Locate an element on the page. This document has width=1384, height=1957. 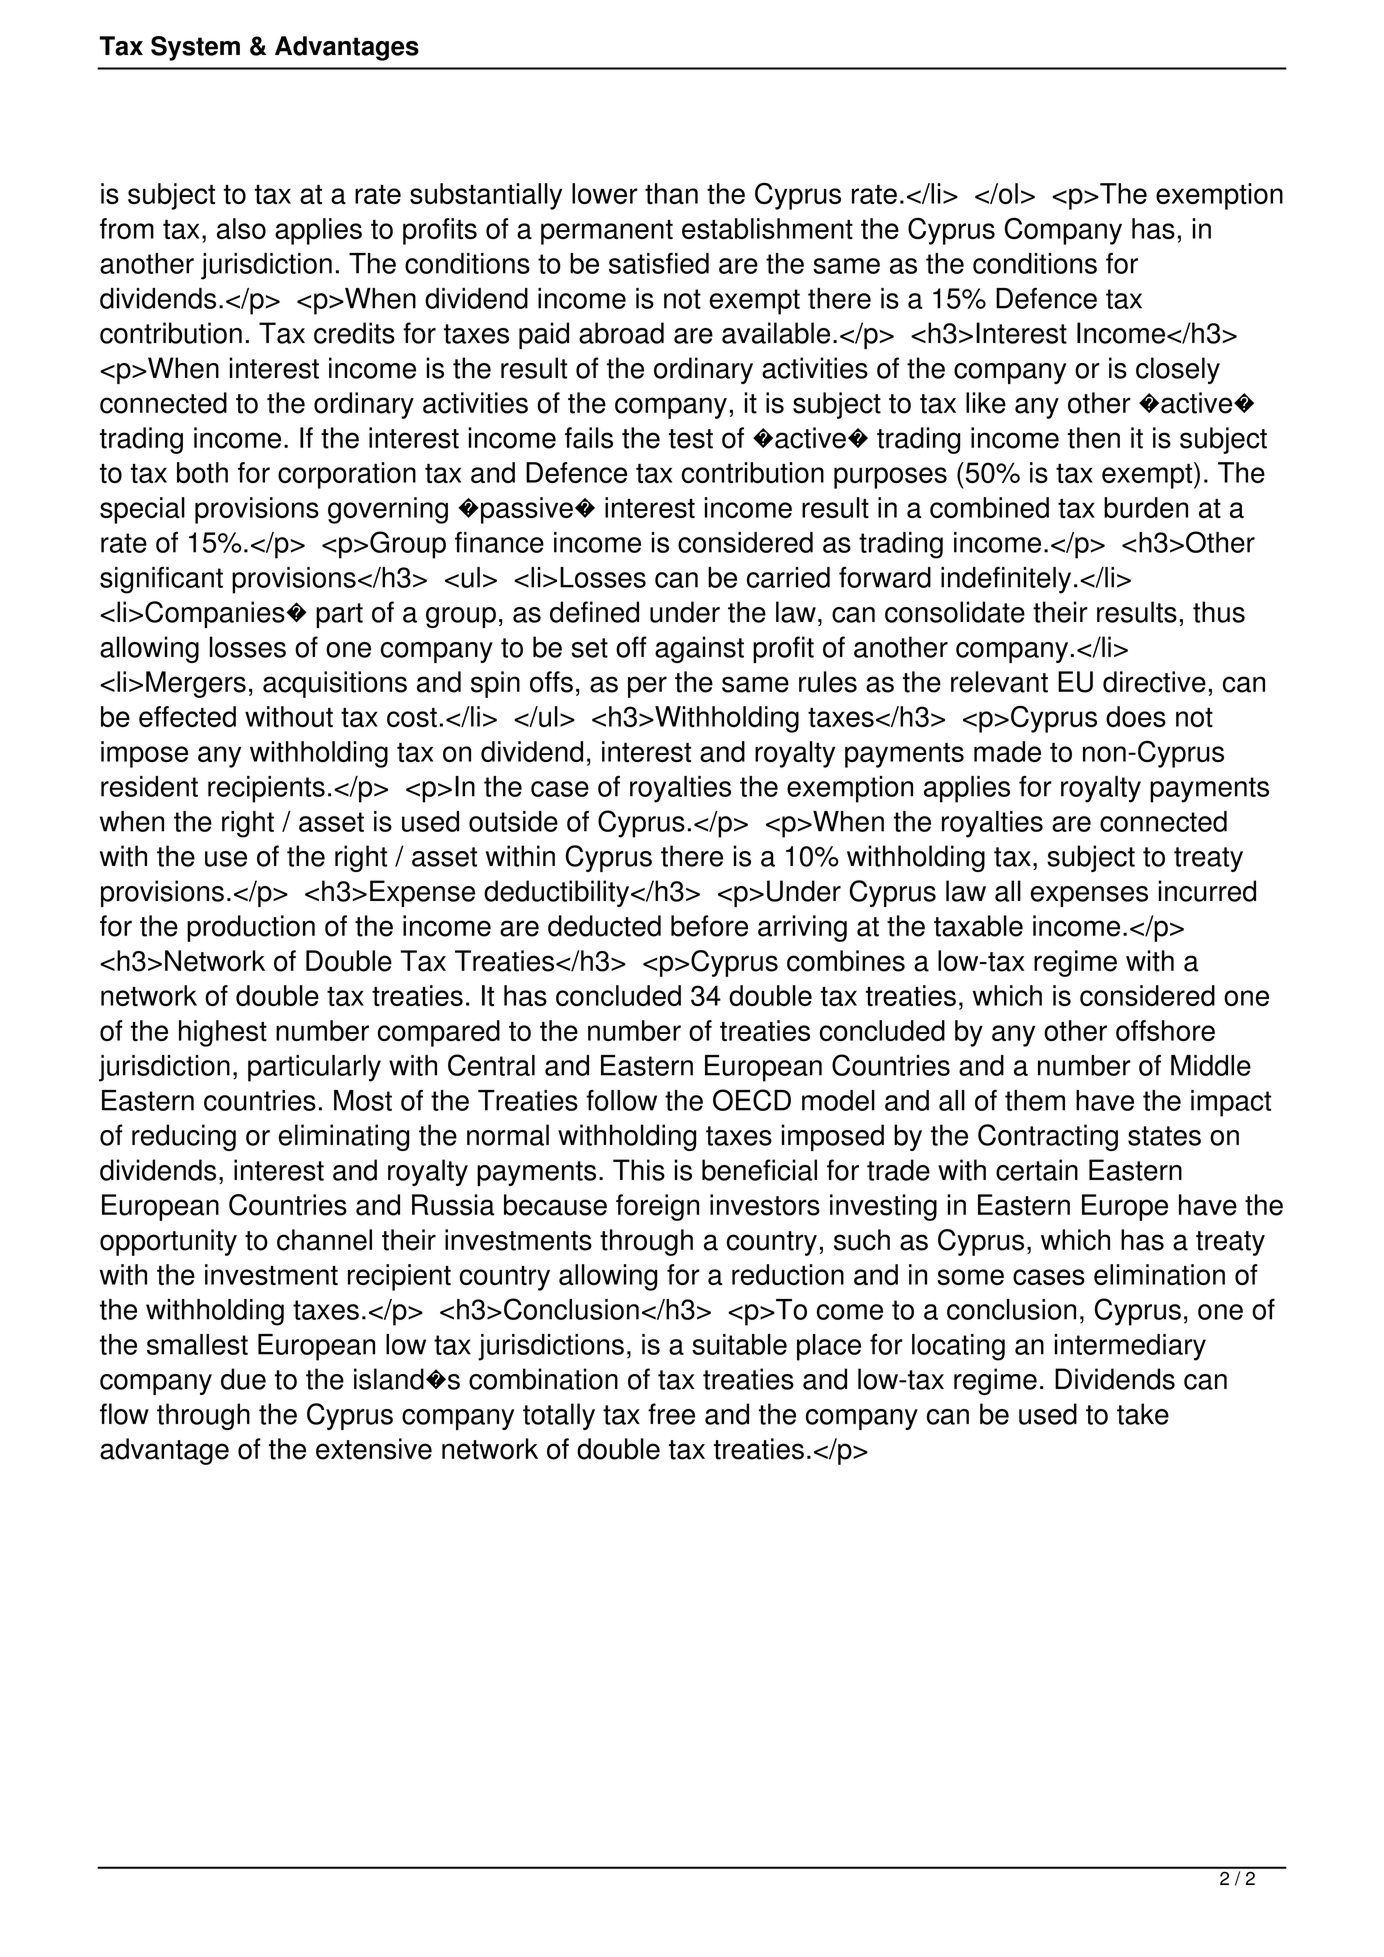
burden is located at coordinates (1146, 507).
